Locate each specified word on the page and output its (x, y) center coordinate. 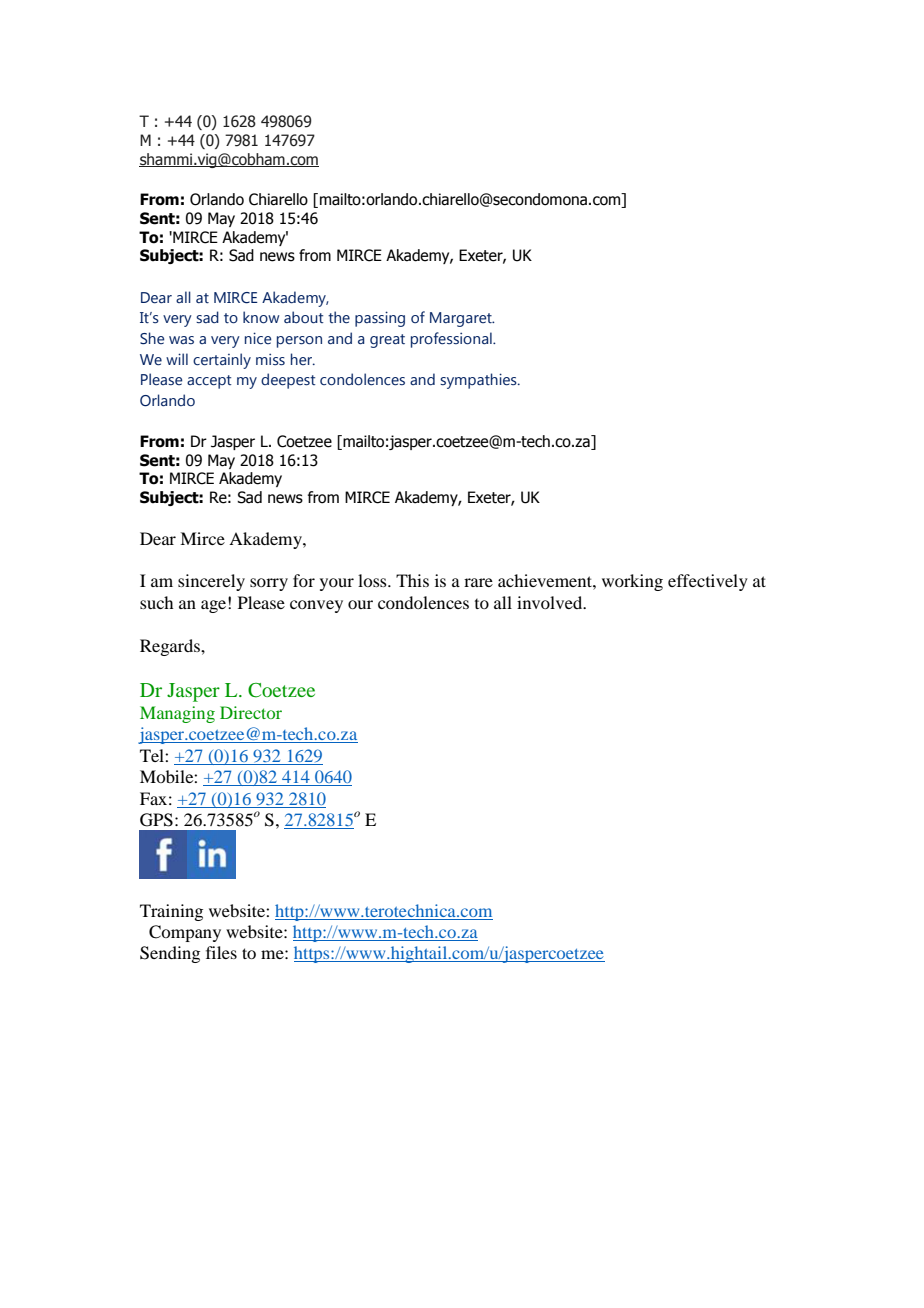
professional (452, 340)
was (181, 340)
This (412, 580)
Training (171, 912)
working (632, 582)
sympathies (479, 381)
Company (185, 933)
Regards (171, 647)
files (221, 952)
